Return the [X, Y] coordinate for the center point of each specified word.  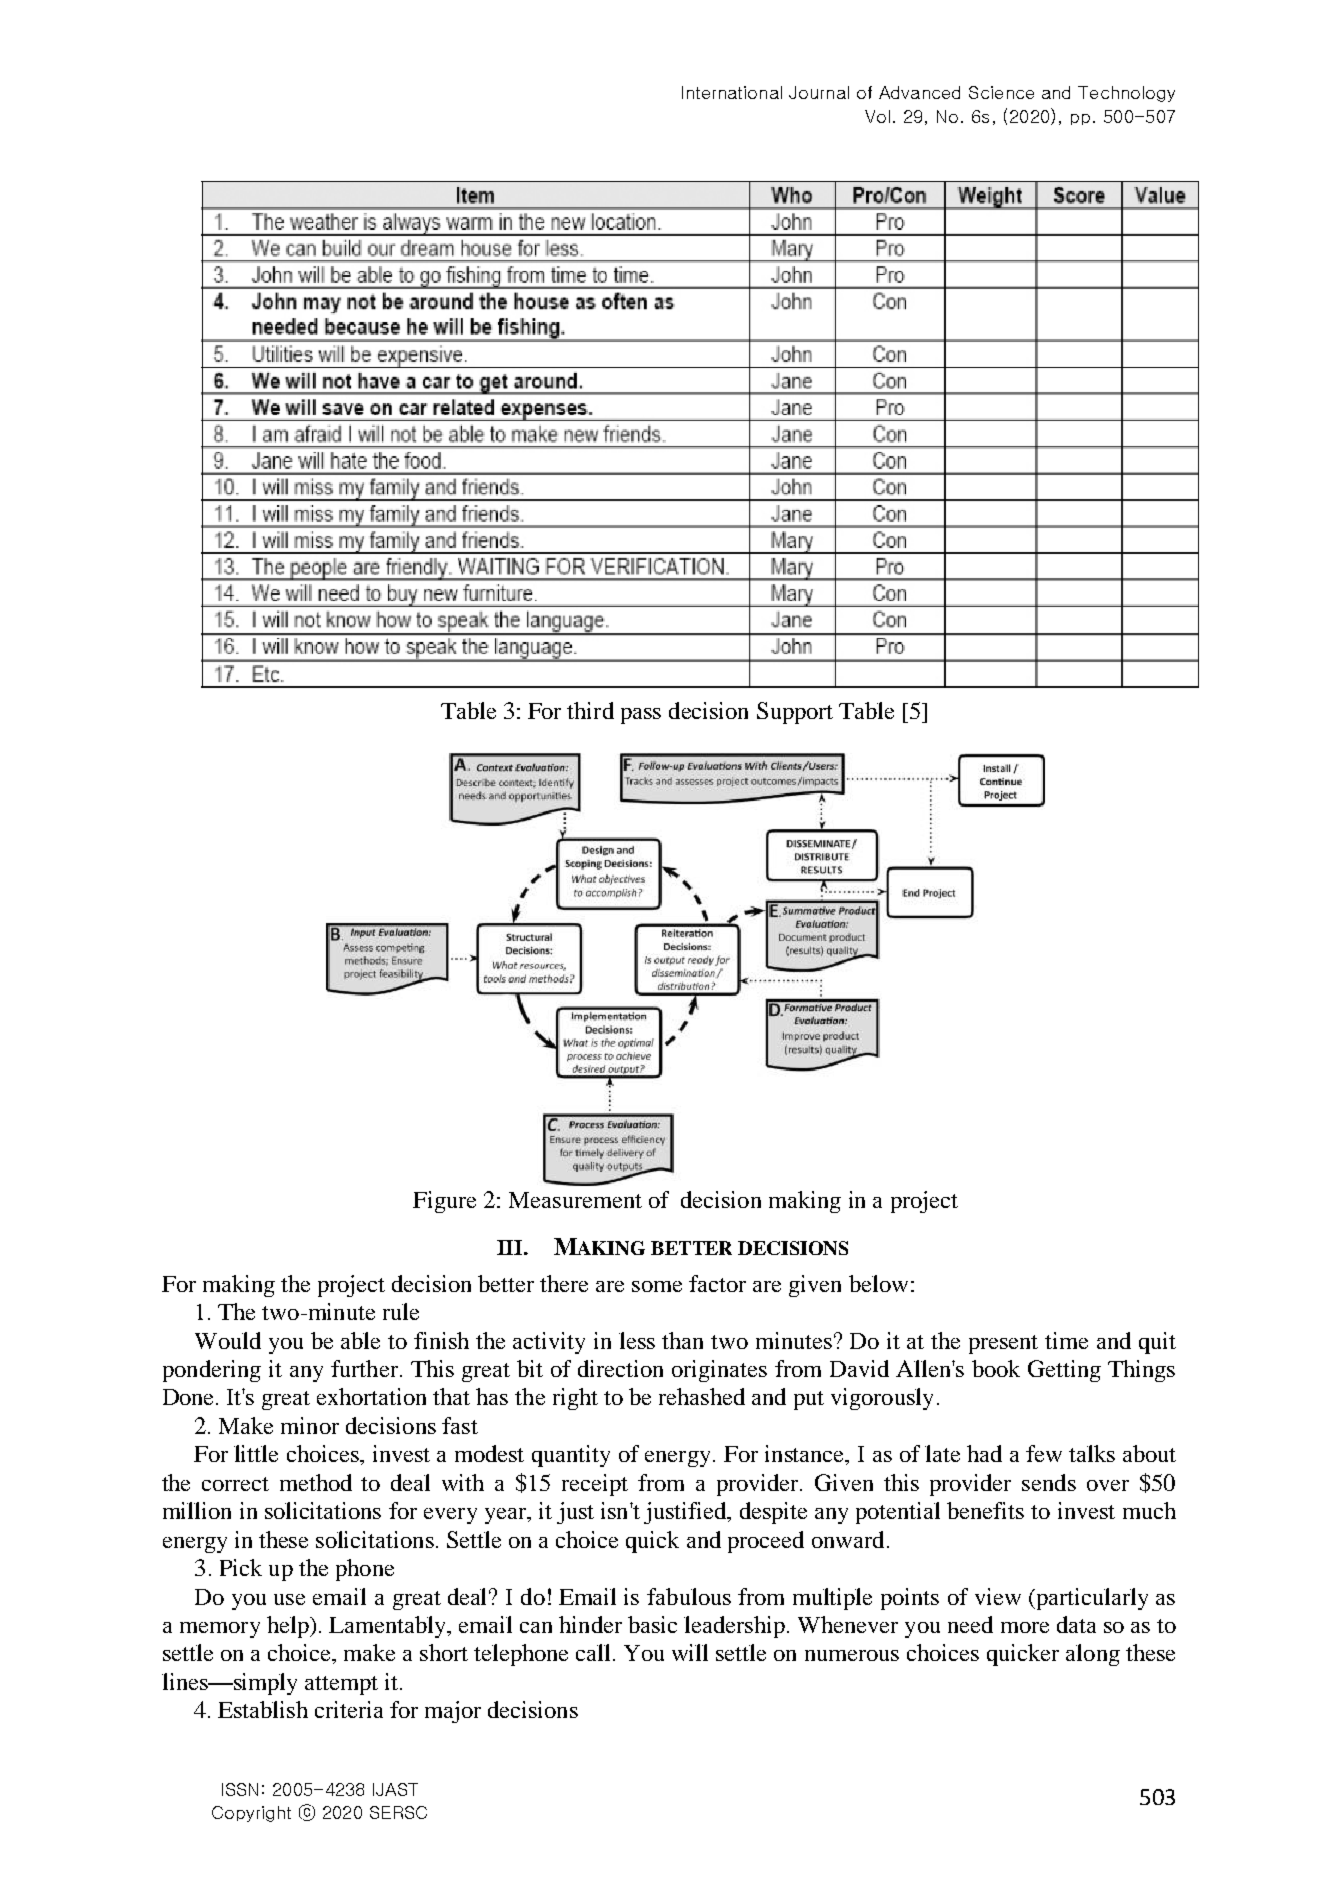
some [657, 1286]
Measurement [575, 1200]
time [1066, 1340]
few [1044, 1453]
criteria [349, 1709]
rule [401, 1311]
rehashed [702, 1396]
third [590, 710]
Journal [819, 92]
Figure [444, 1202]
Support [795, 713]
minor [310, 1425]
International [732, 92]
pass [641, 716]
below [878, 1283]
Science [1001, 92]
